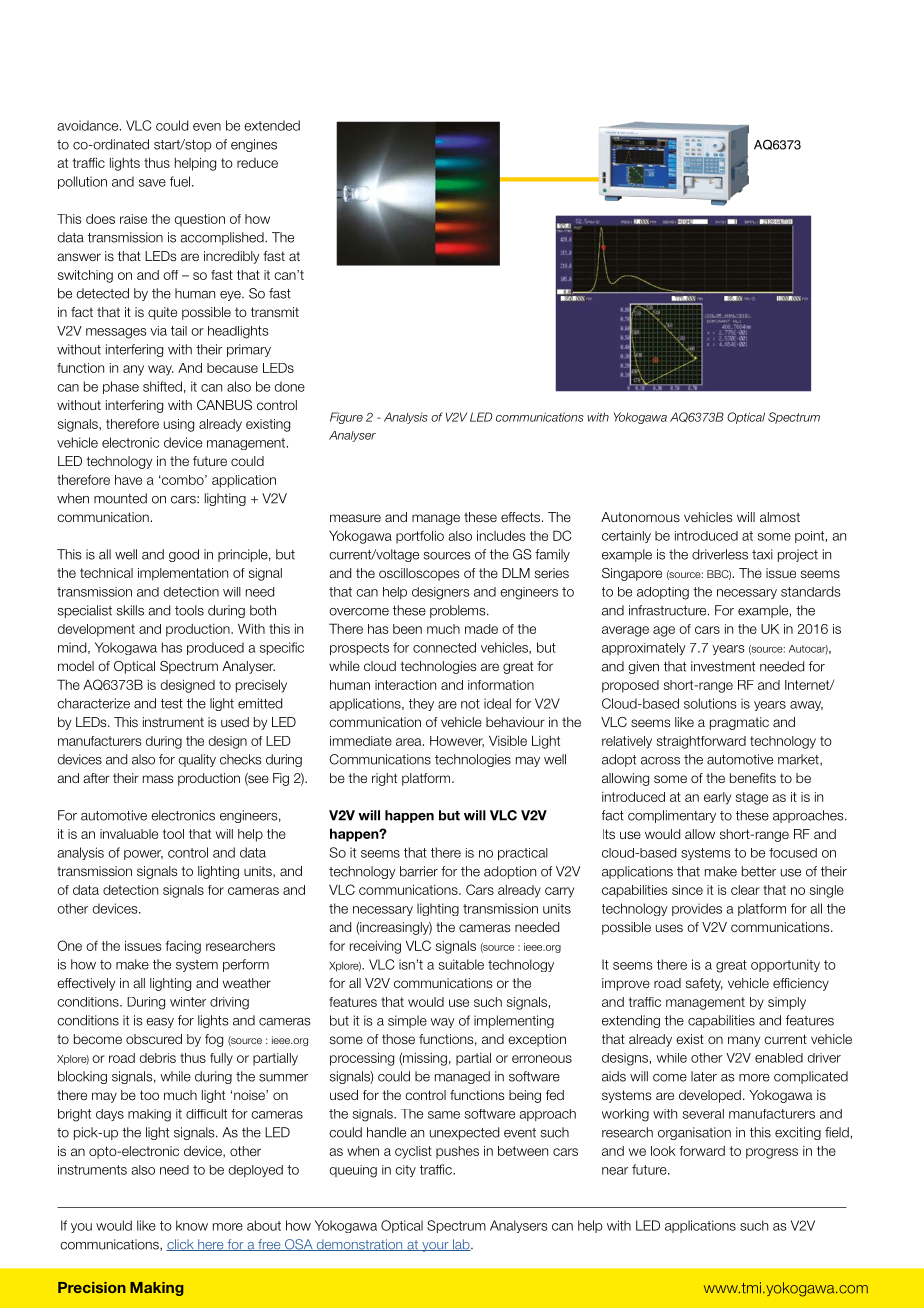  Describe the element at coordinates (188, 1002) in the page. I see `winter` at that location.
